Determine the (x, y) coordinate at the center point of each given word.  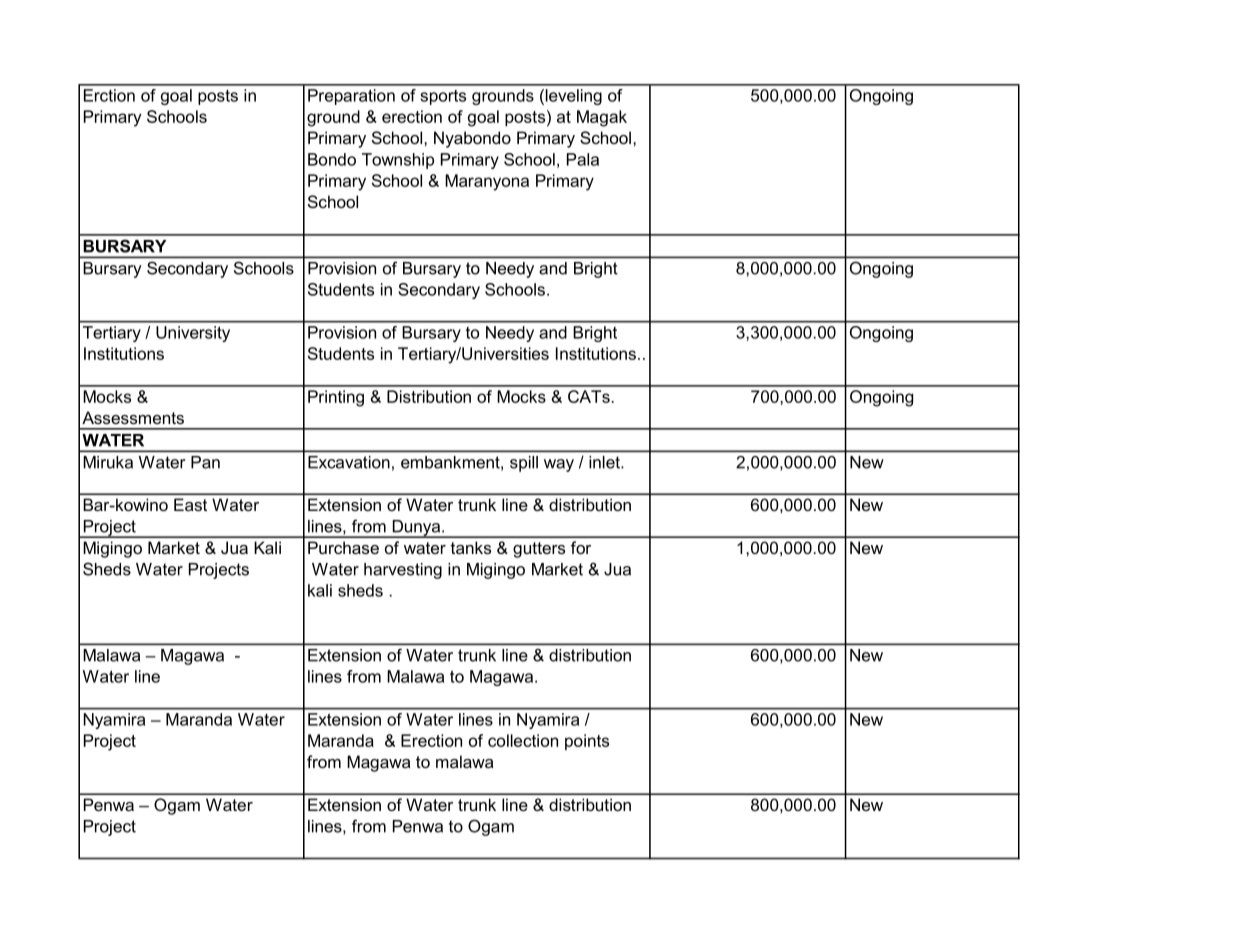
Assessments (133, 417)
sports (443, 97)
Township (398, 161)
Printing (336, 398)
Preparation (351, 97)
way (559, 465)
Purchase (343, 547)
